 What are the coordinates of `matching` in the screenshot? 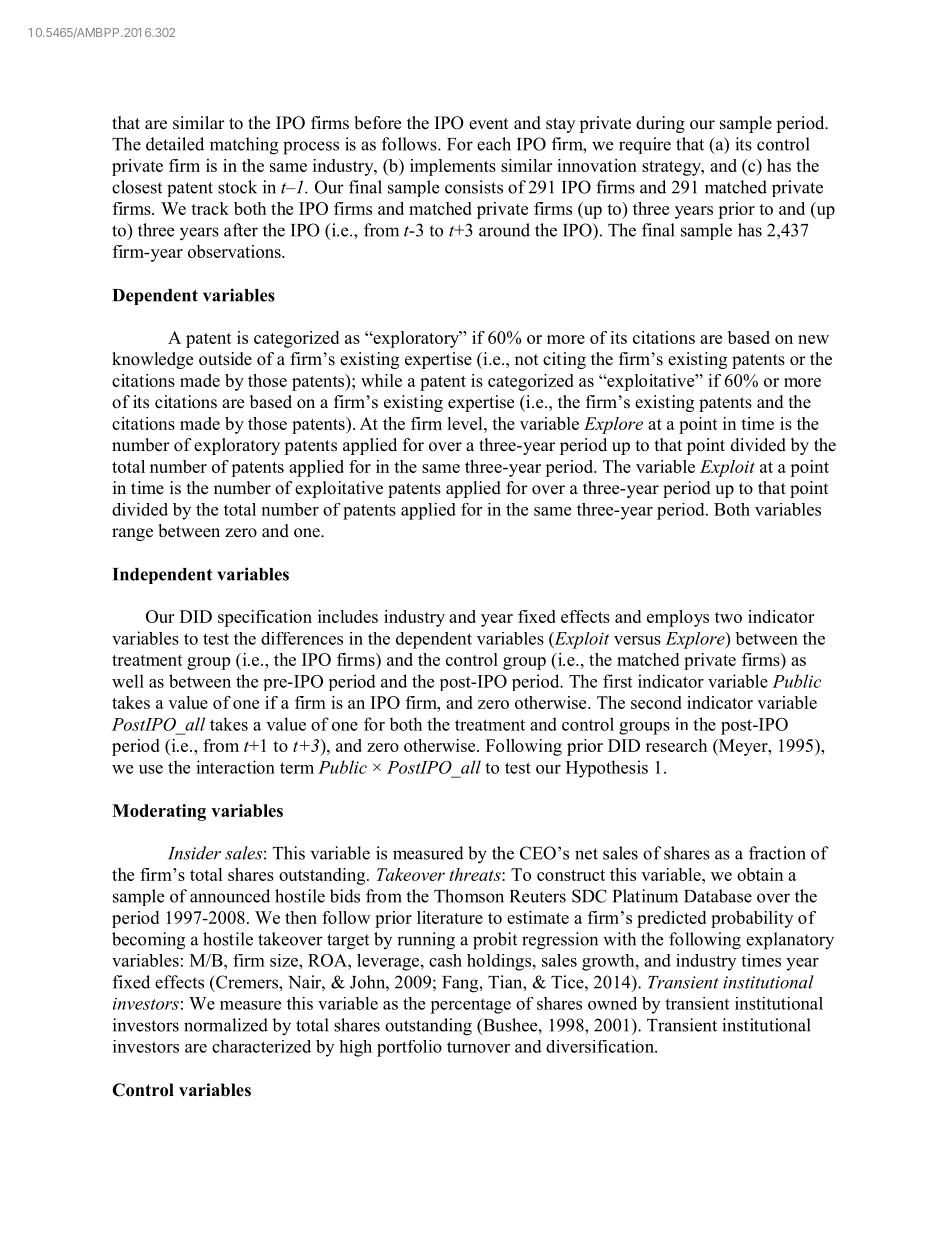 It's located at (244, 146).
